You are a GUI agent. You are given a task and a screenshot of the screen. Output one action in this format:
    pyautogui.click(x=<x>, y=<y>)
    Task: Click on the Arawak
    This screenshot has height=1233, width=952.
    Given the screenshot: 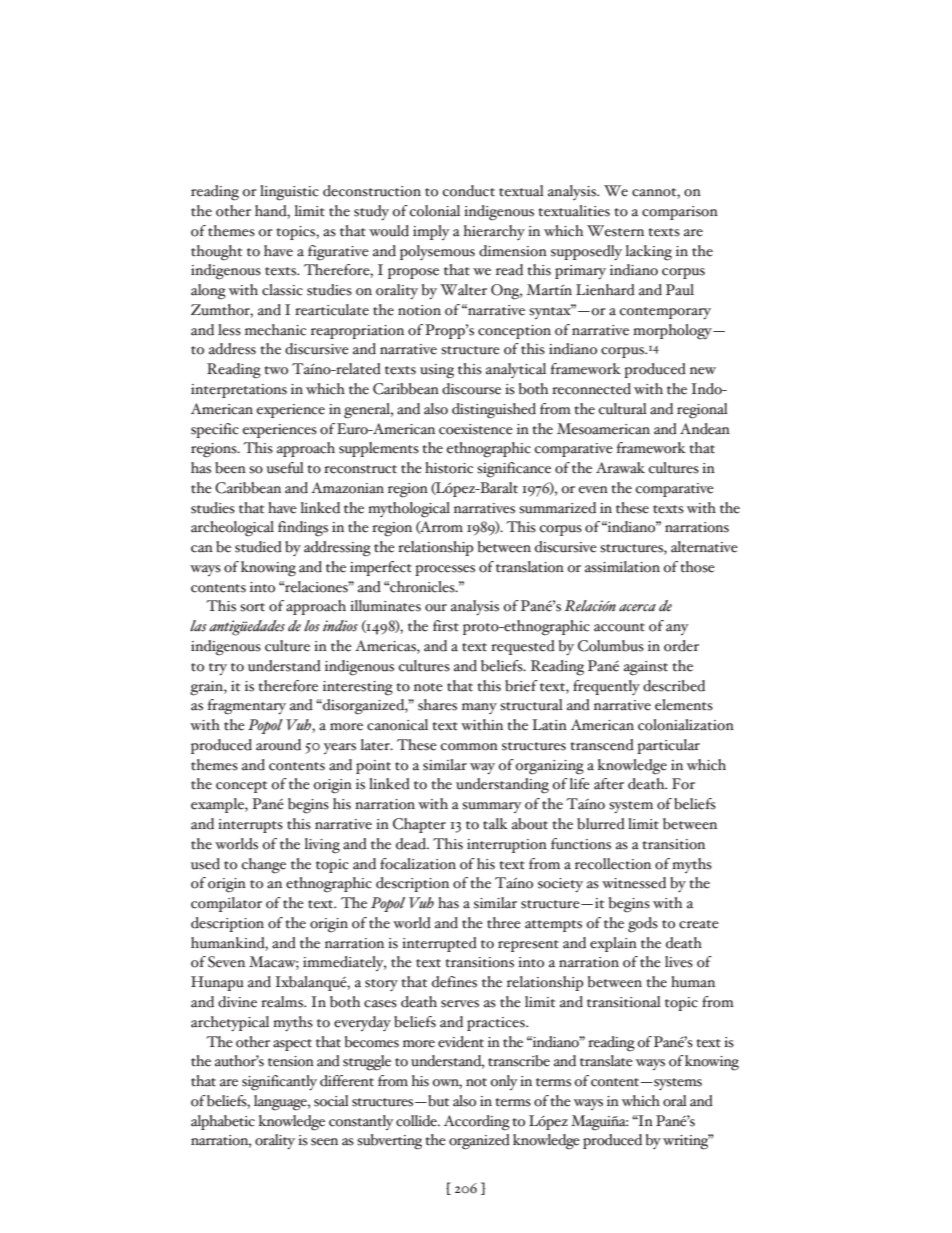 What is the action you would take?
    pyautogui.click(x=620, y=468)
